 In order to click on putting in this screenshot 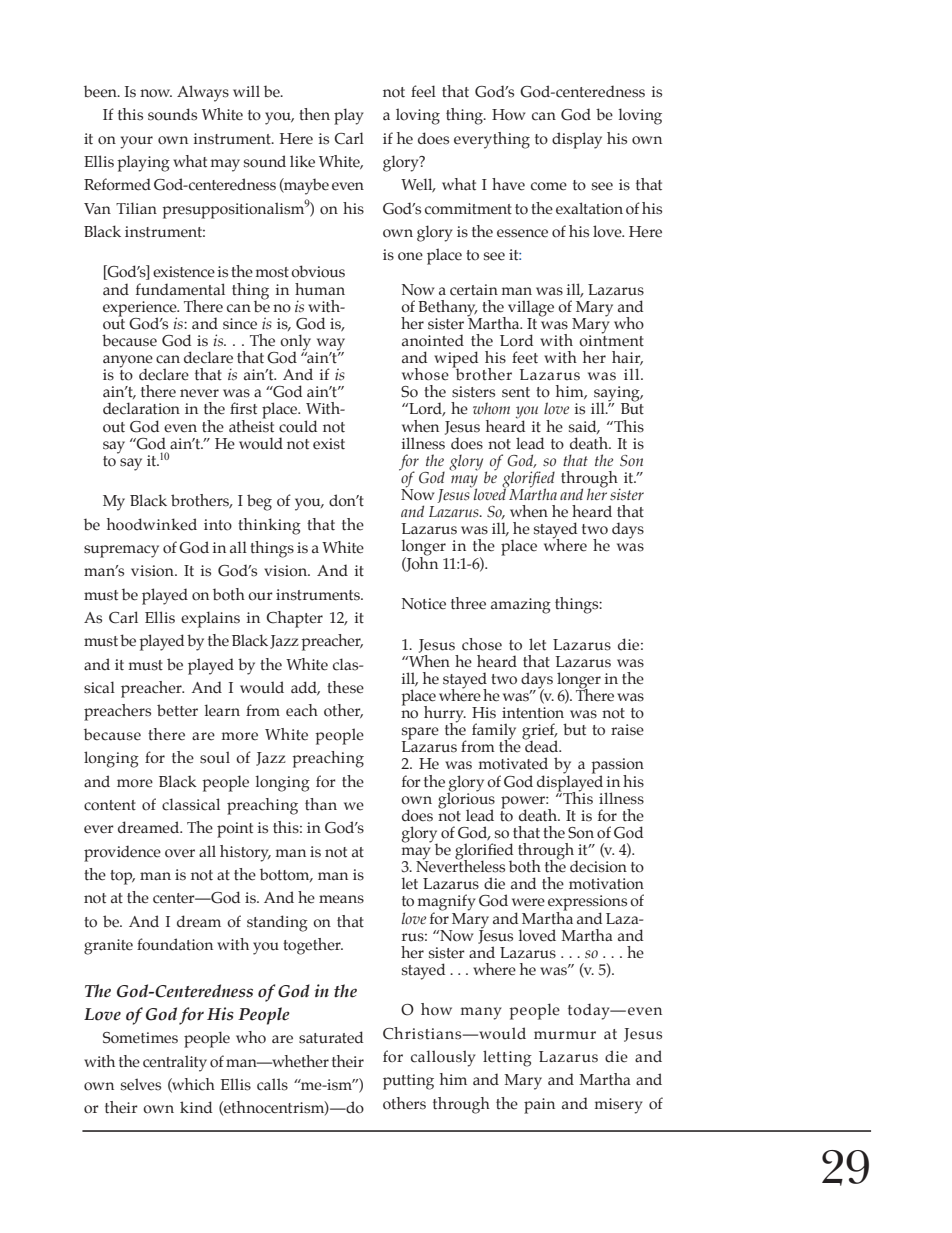, I will do `click(408, 1082)`.
